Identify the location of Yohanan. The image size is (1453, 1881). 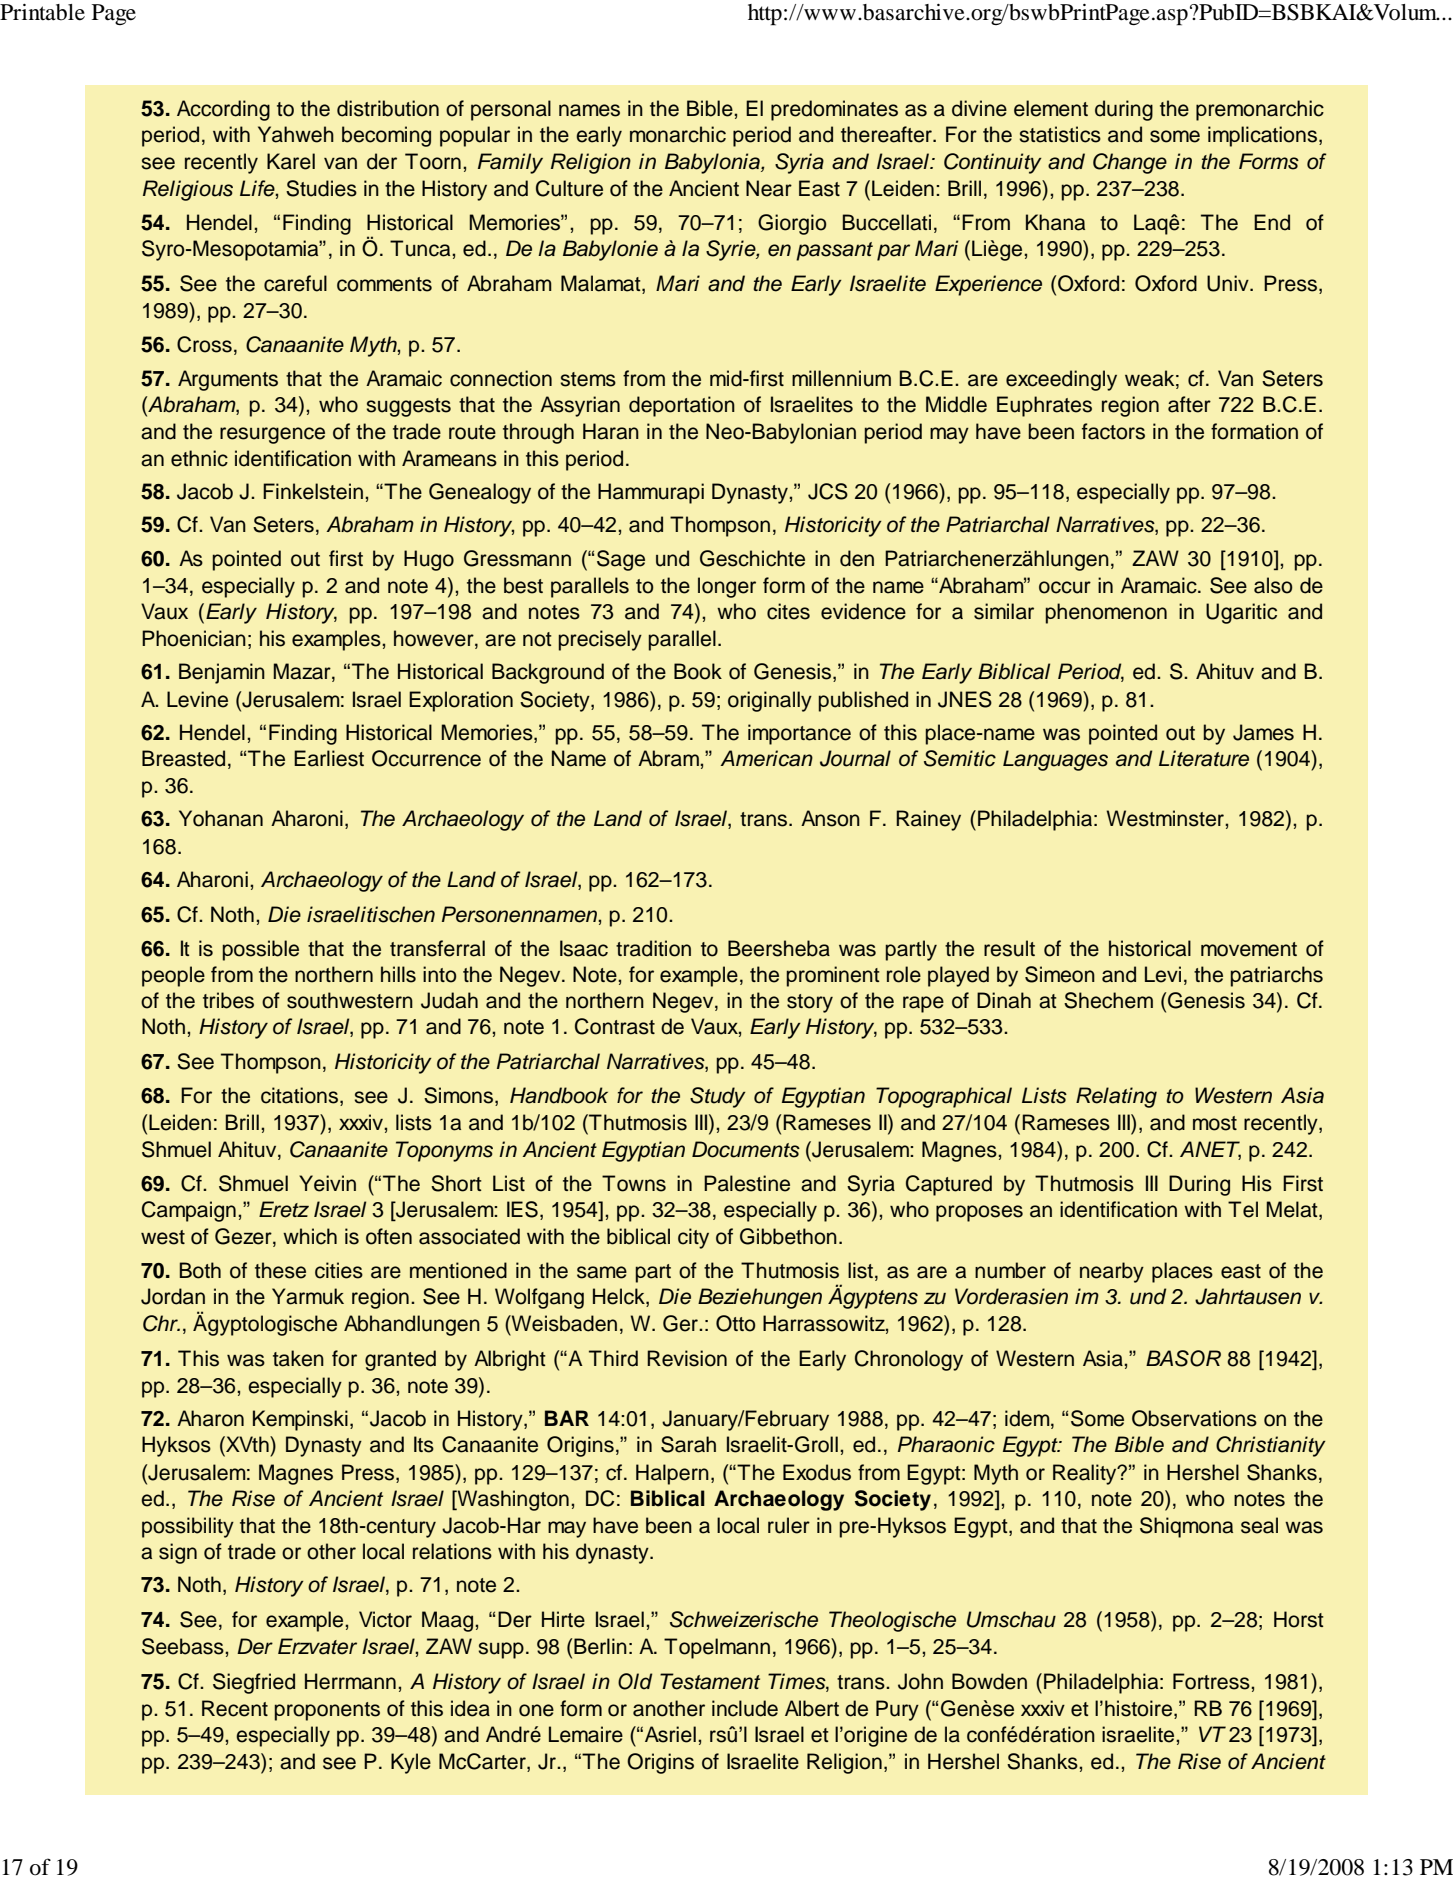
(221, 818).
